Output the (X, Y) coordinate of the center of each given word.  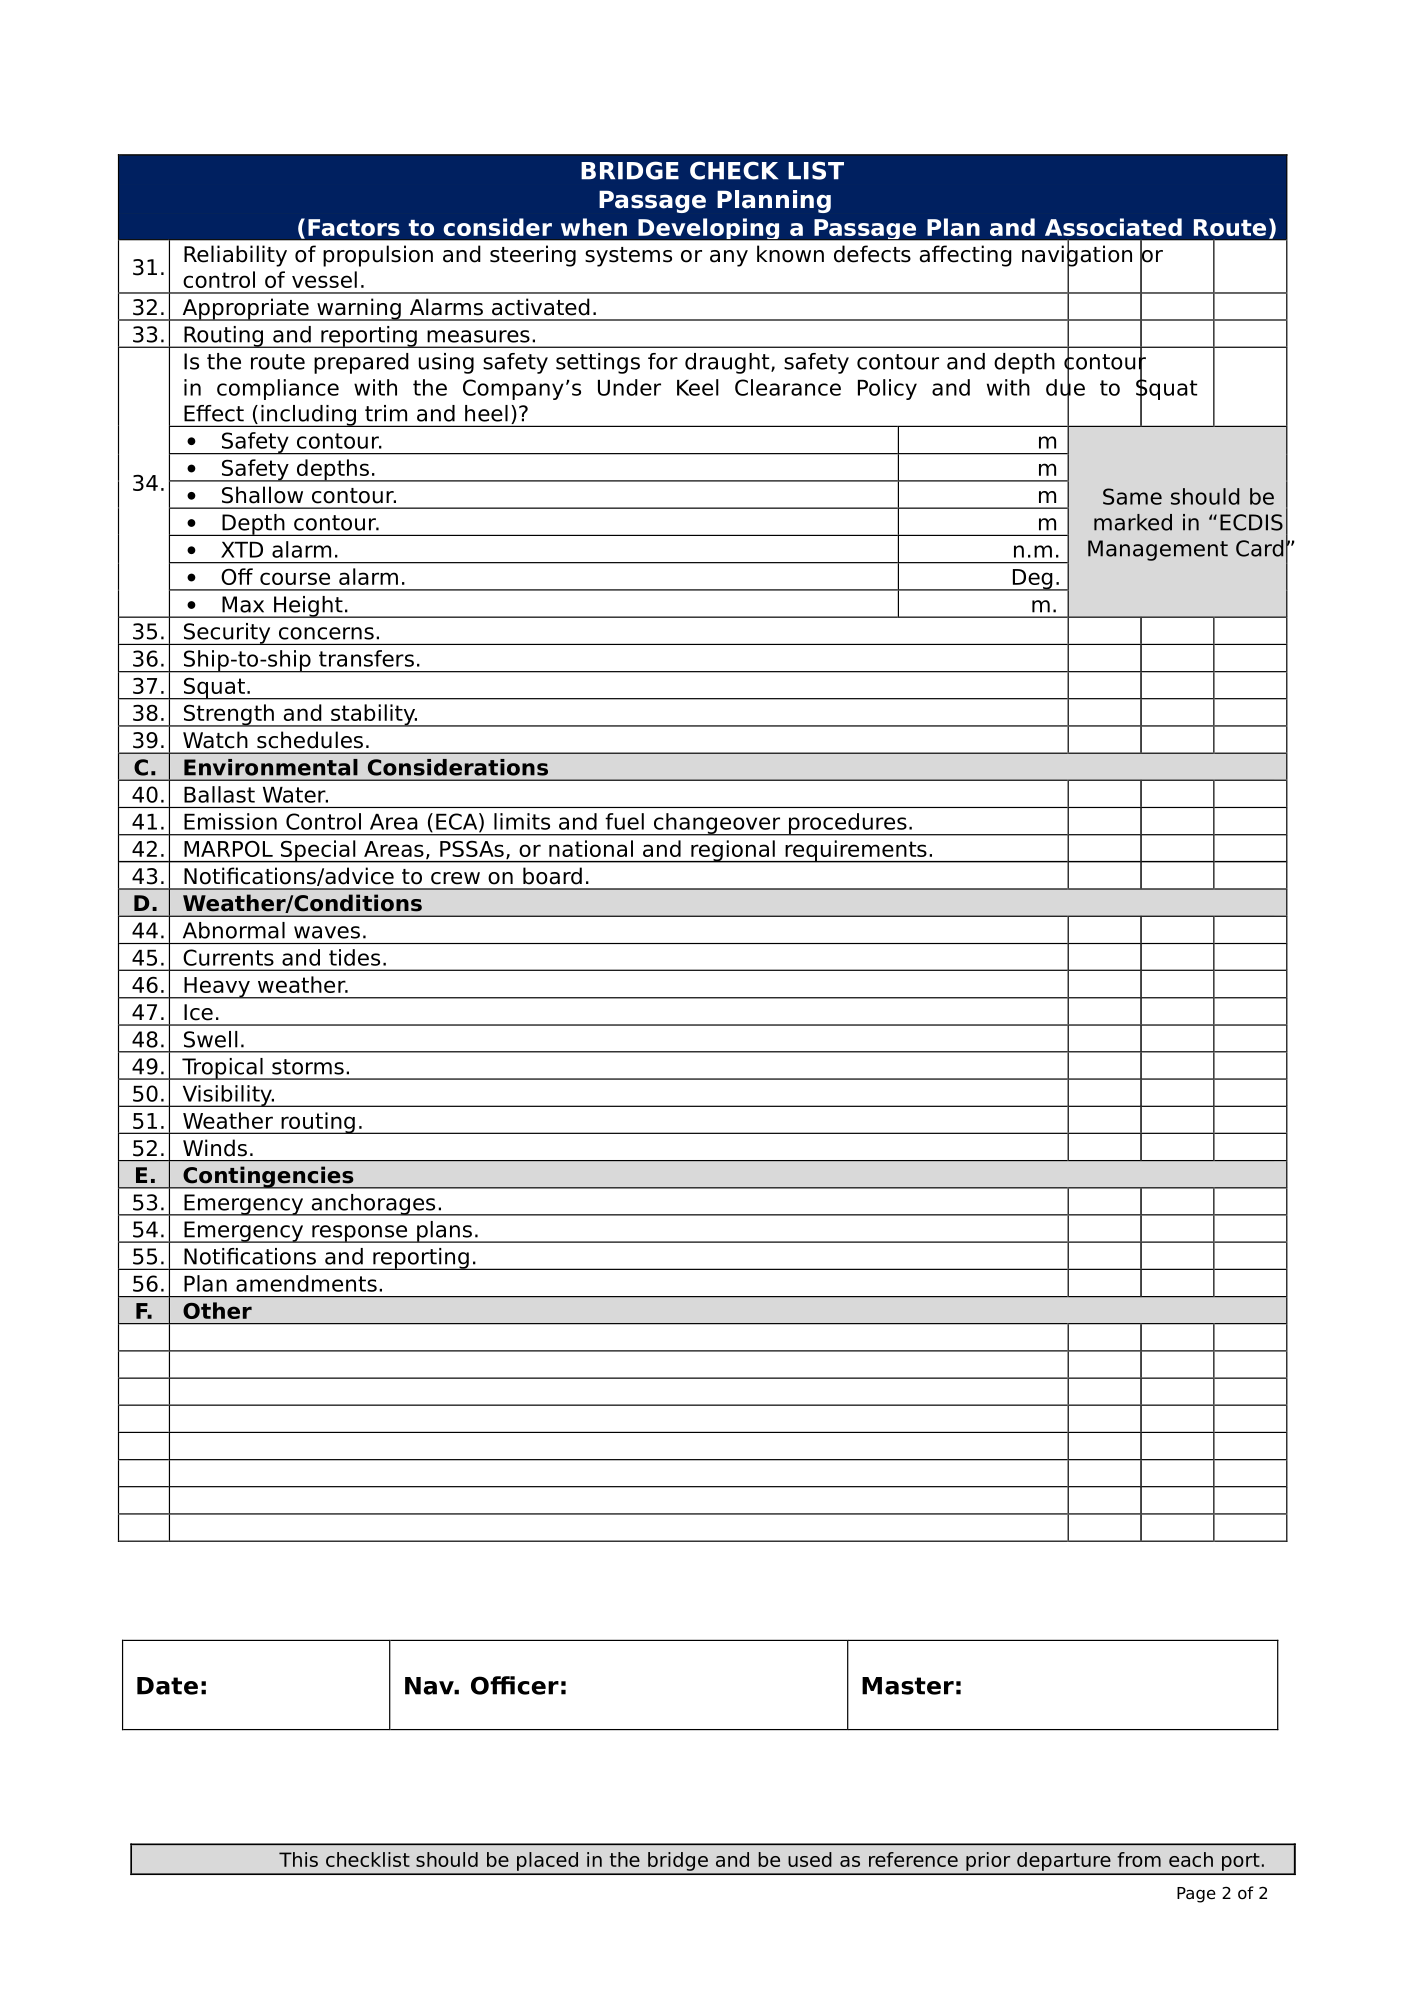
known (790, 254)
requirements (856, 851)
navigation (1077, 256)
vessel (324, 279)
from (1139, 1859)
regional (733, 851)
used (810, 1859)
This (298, 1859)
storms (308, 1067)
